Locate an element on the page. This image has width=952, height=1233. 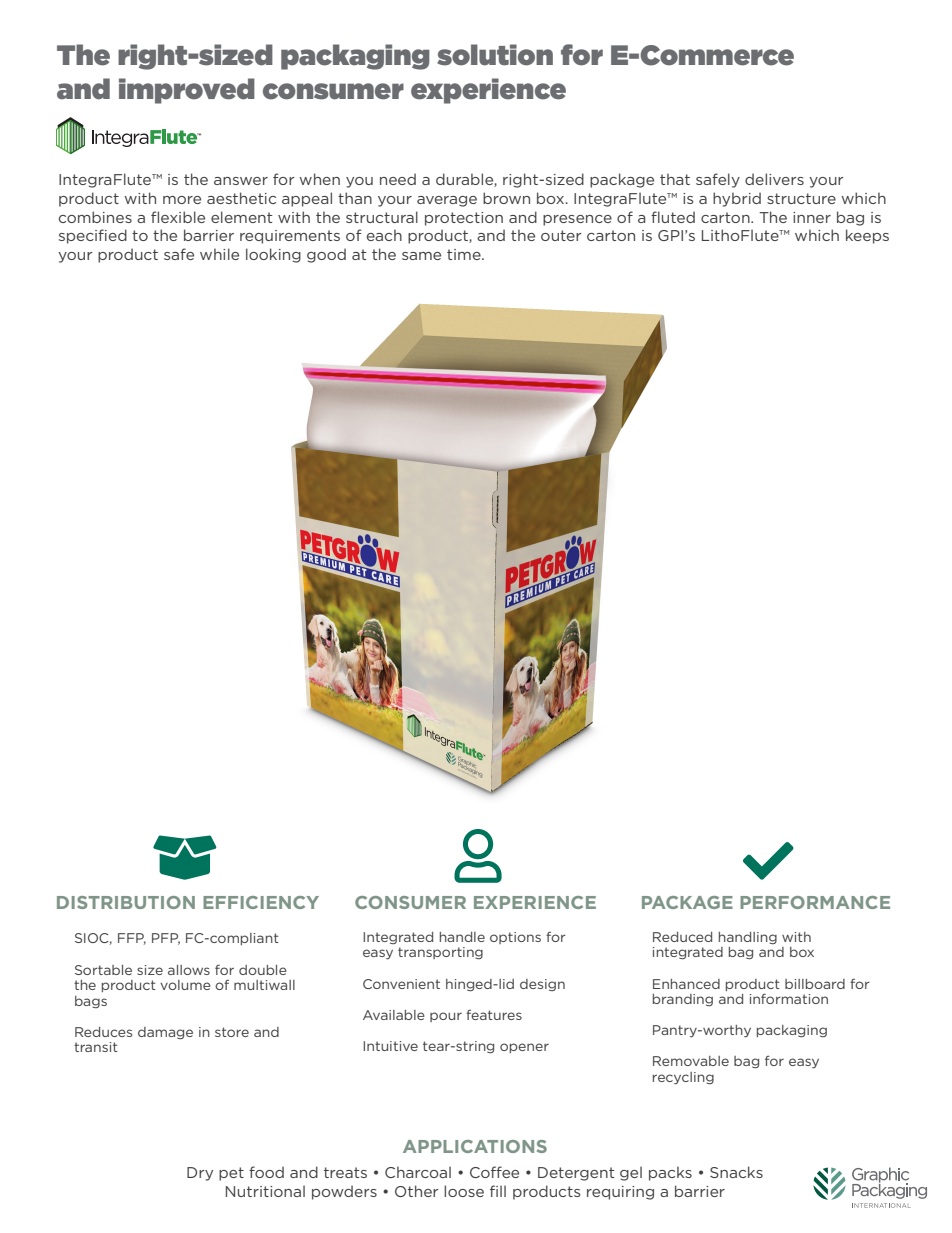
keeps is located at coordinates (867, 236).
